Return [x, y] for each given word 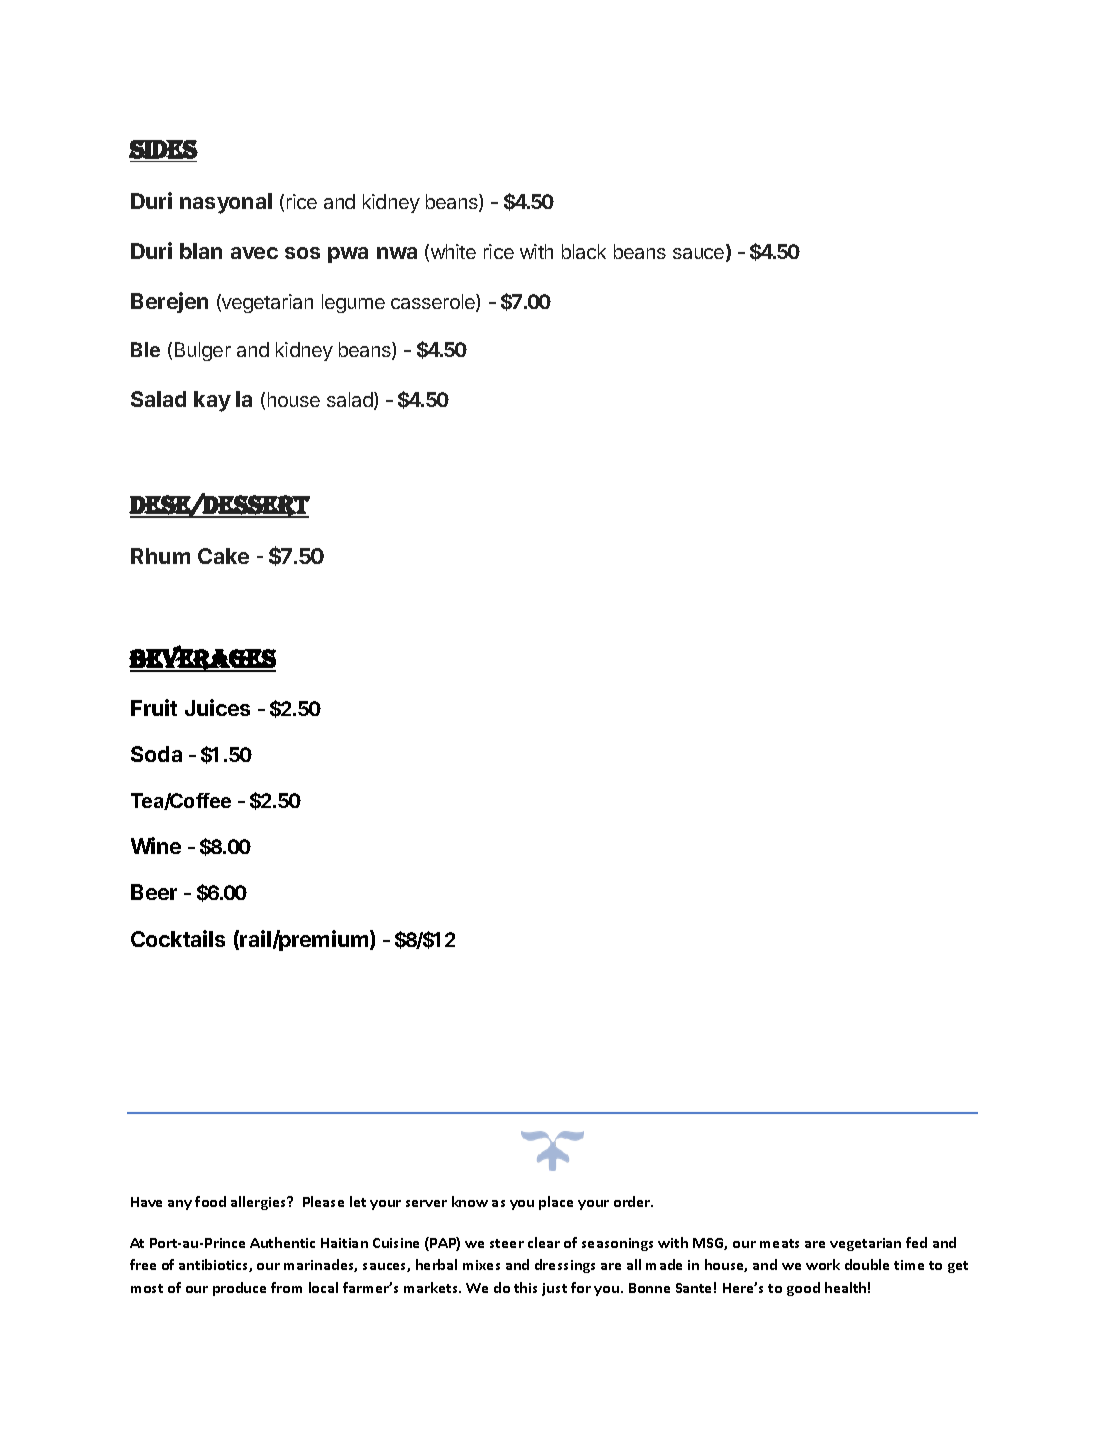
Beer [154, 892]
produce [239, 1289]
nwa [397, 253]
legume [353, 303]
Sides [163, 149]
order [633, 1201]
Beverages [202, 658]
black [584, 251]
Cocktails [178, 938]
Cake [223, 556]
